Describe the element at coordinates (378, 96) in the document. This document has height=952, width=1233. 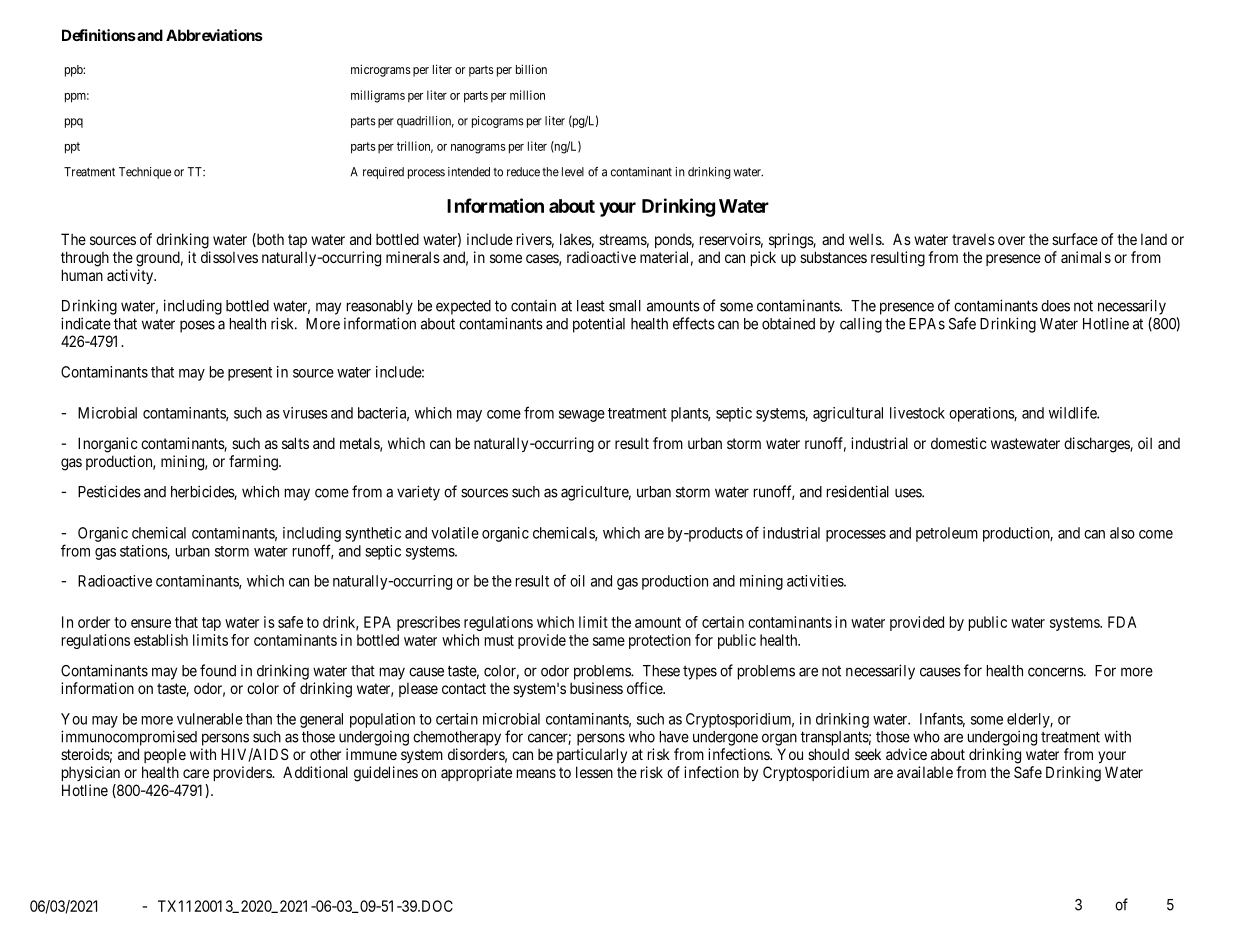
I see `milligrams` at that location.
